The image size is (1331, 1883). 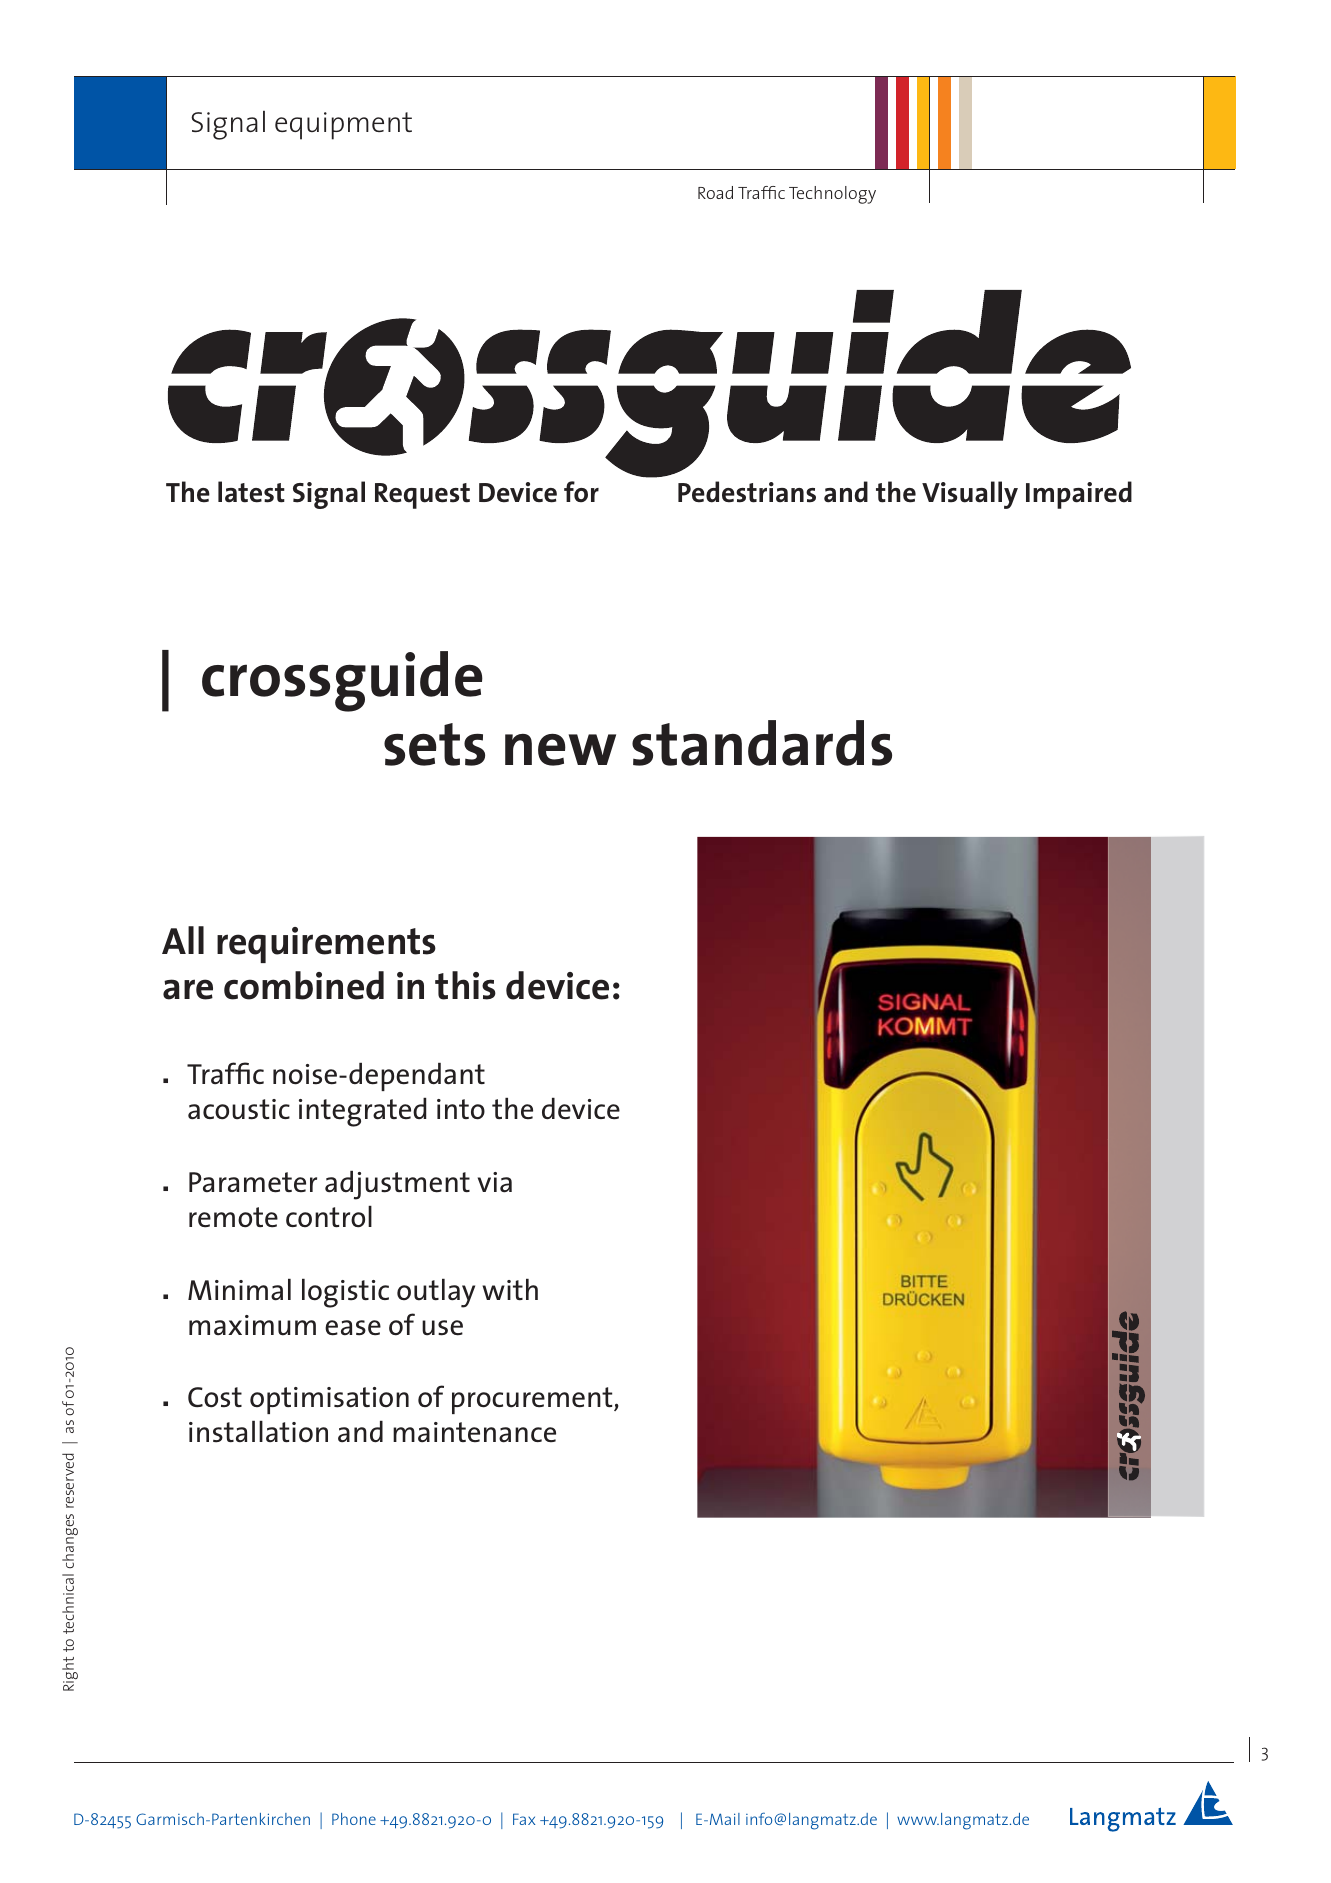 What do you see at coordinates (762, 743) in the image?
I see `standards` at bounding box center [762, 743].
